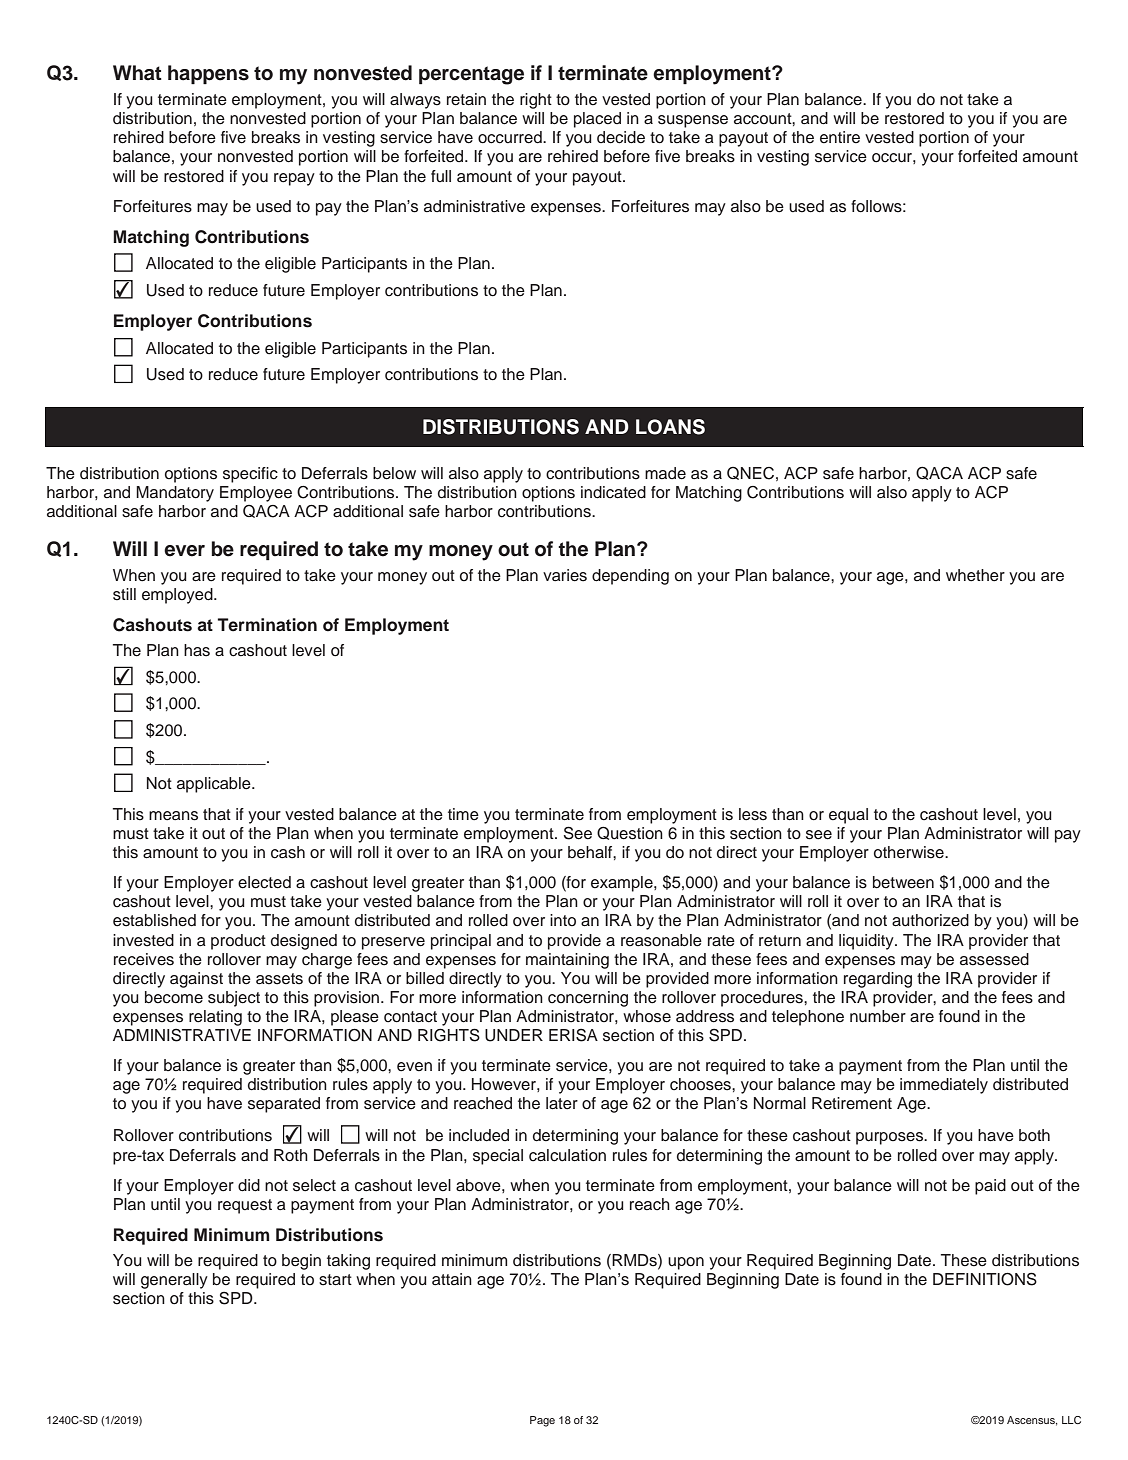 The height and width of the image is (1460, 1128). I want to click on Question, so click(630, 833).
